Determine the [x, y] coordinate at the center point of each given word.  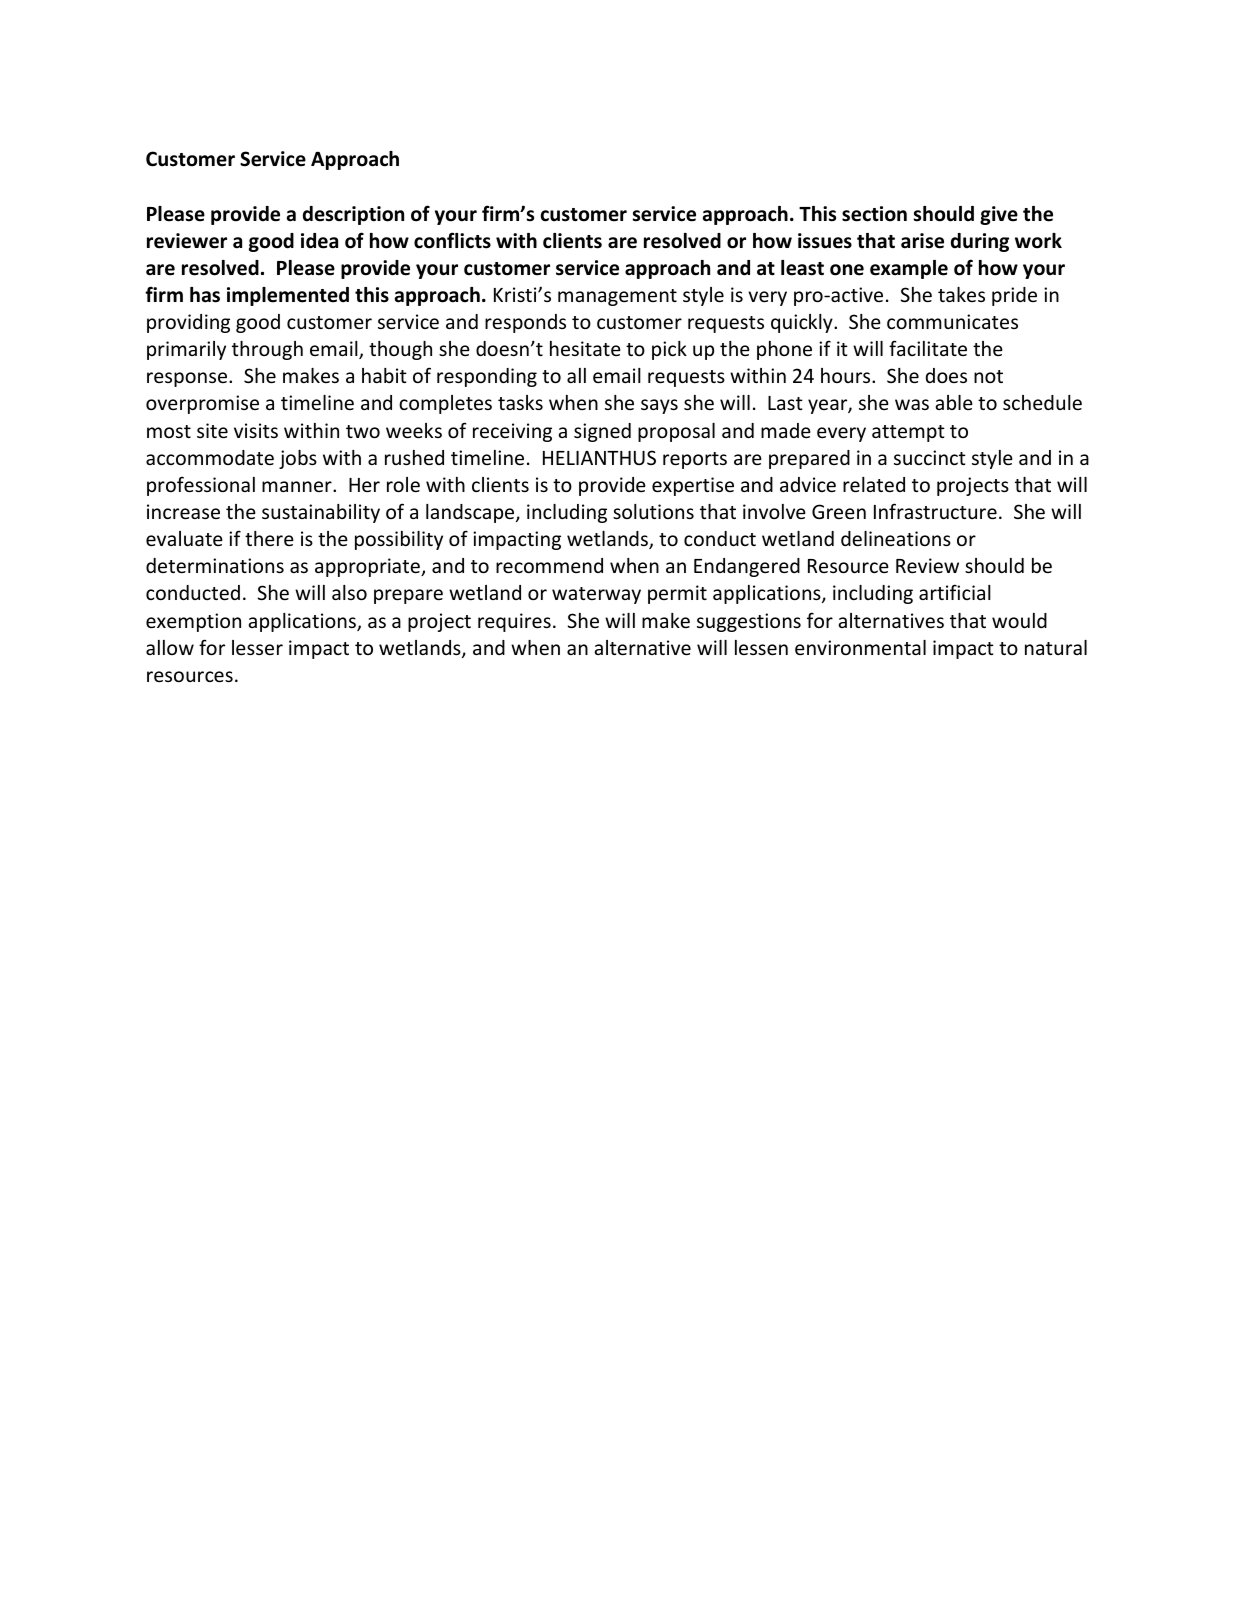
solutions [653, 511]
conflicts [452, 240]
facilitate [928, 348]
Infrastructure [935, 511]
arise [922, 241]
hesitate [585, 348]
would [1019, 620]
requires [514, 622]
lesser [257, 647]
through [267, 350]
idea [319, 241]
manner [298, 486]
